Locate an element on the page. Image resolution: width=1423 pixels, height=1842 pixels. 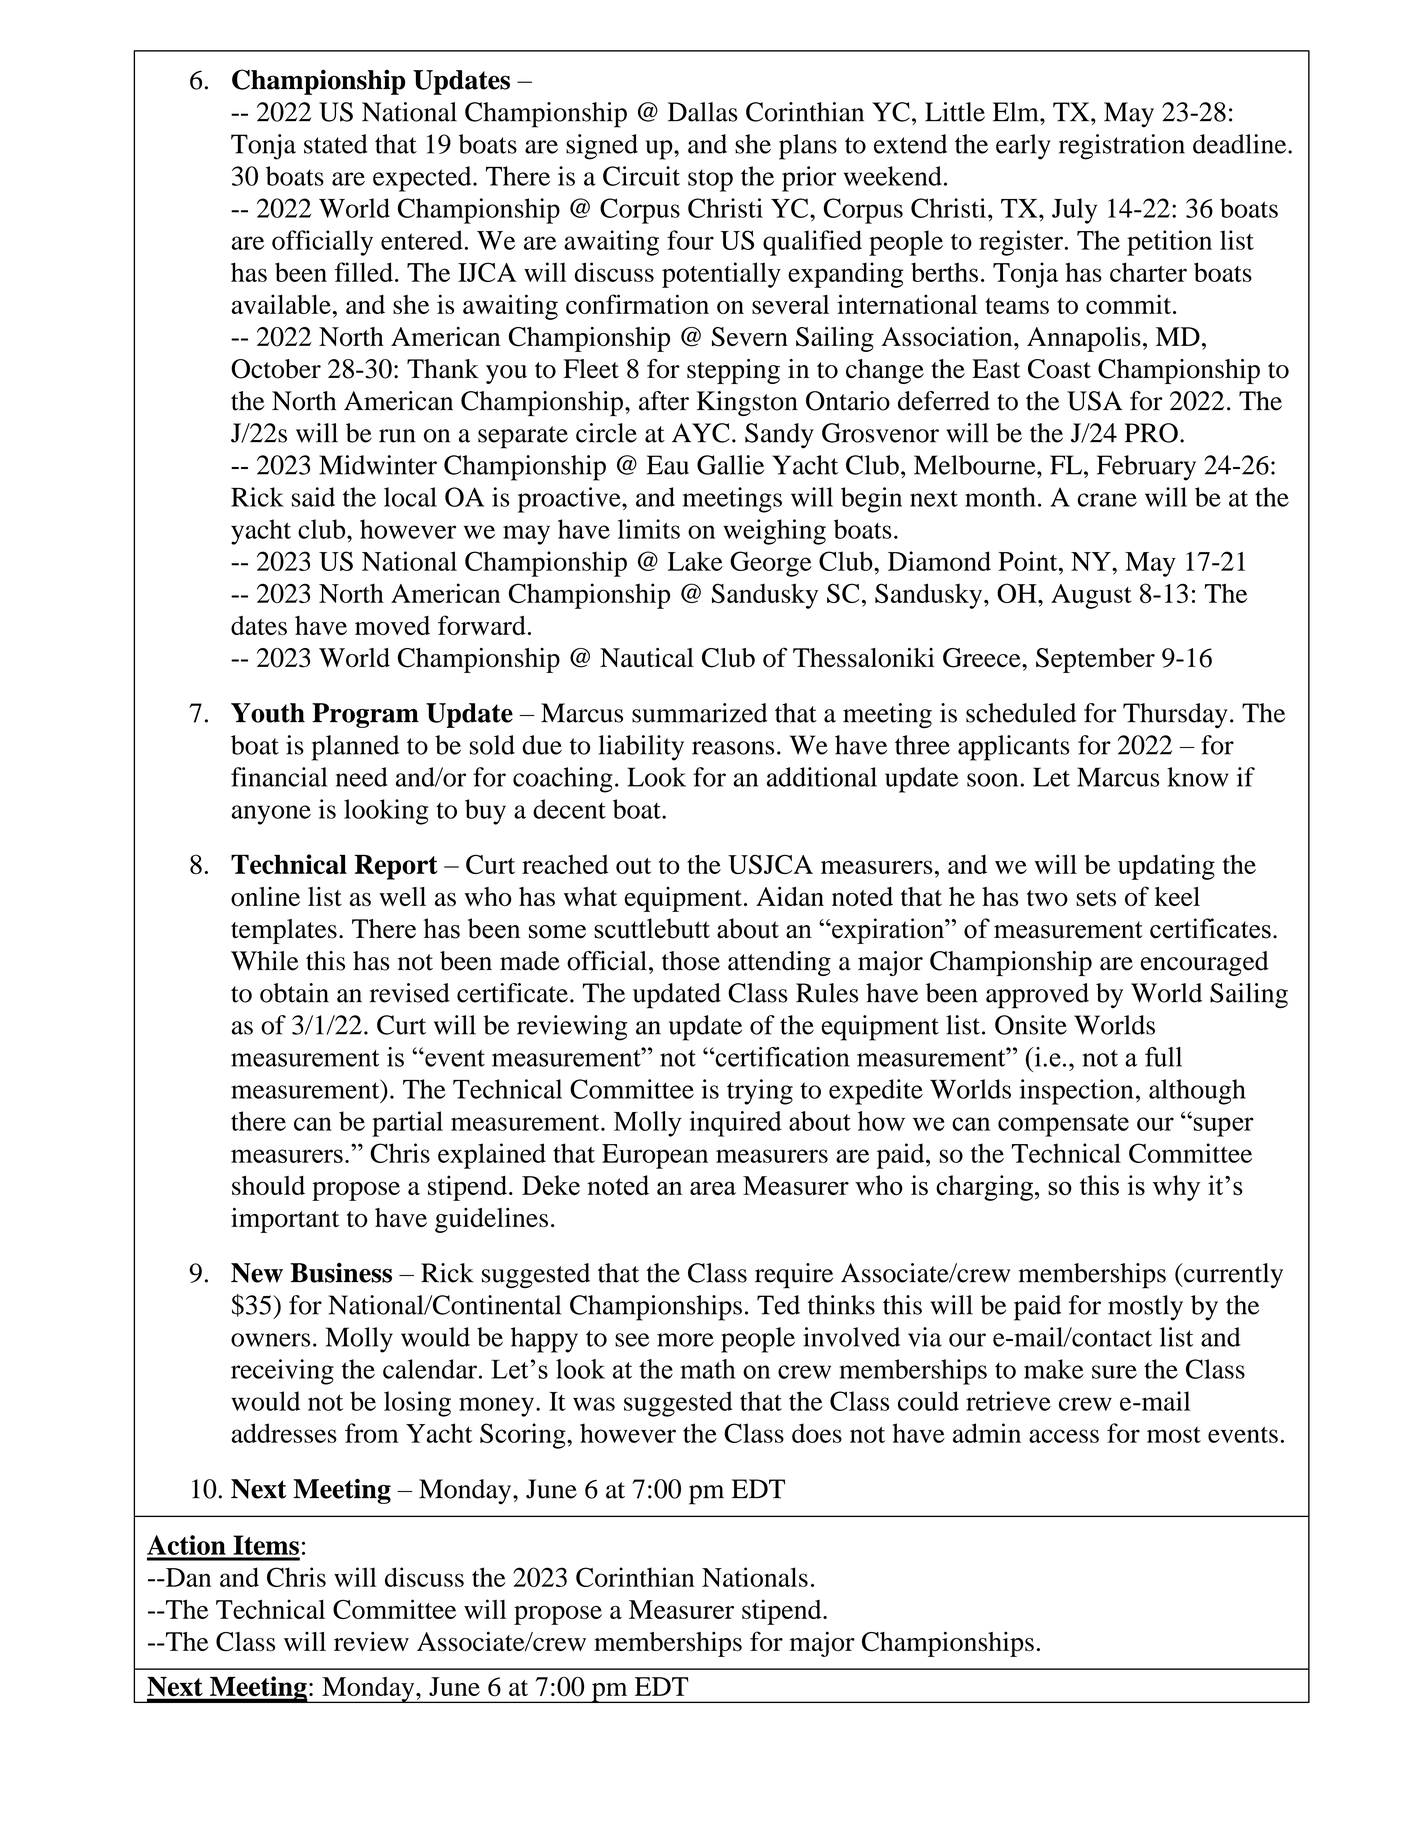
math is located at coordinates (708, 1369).
